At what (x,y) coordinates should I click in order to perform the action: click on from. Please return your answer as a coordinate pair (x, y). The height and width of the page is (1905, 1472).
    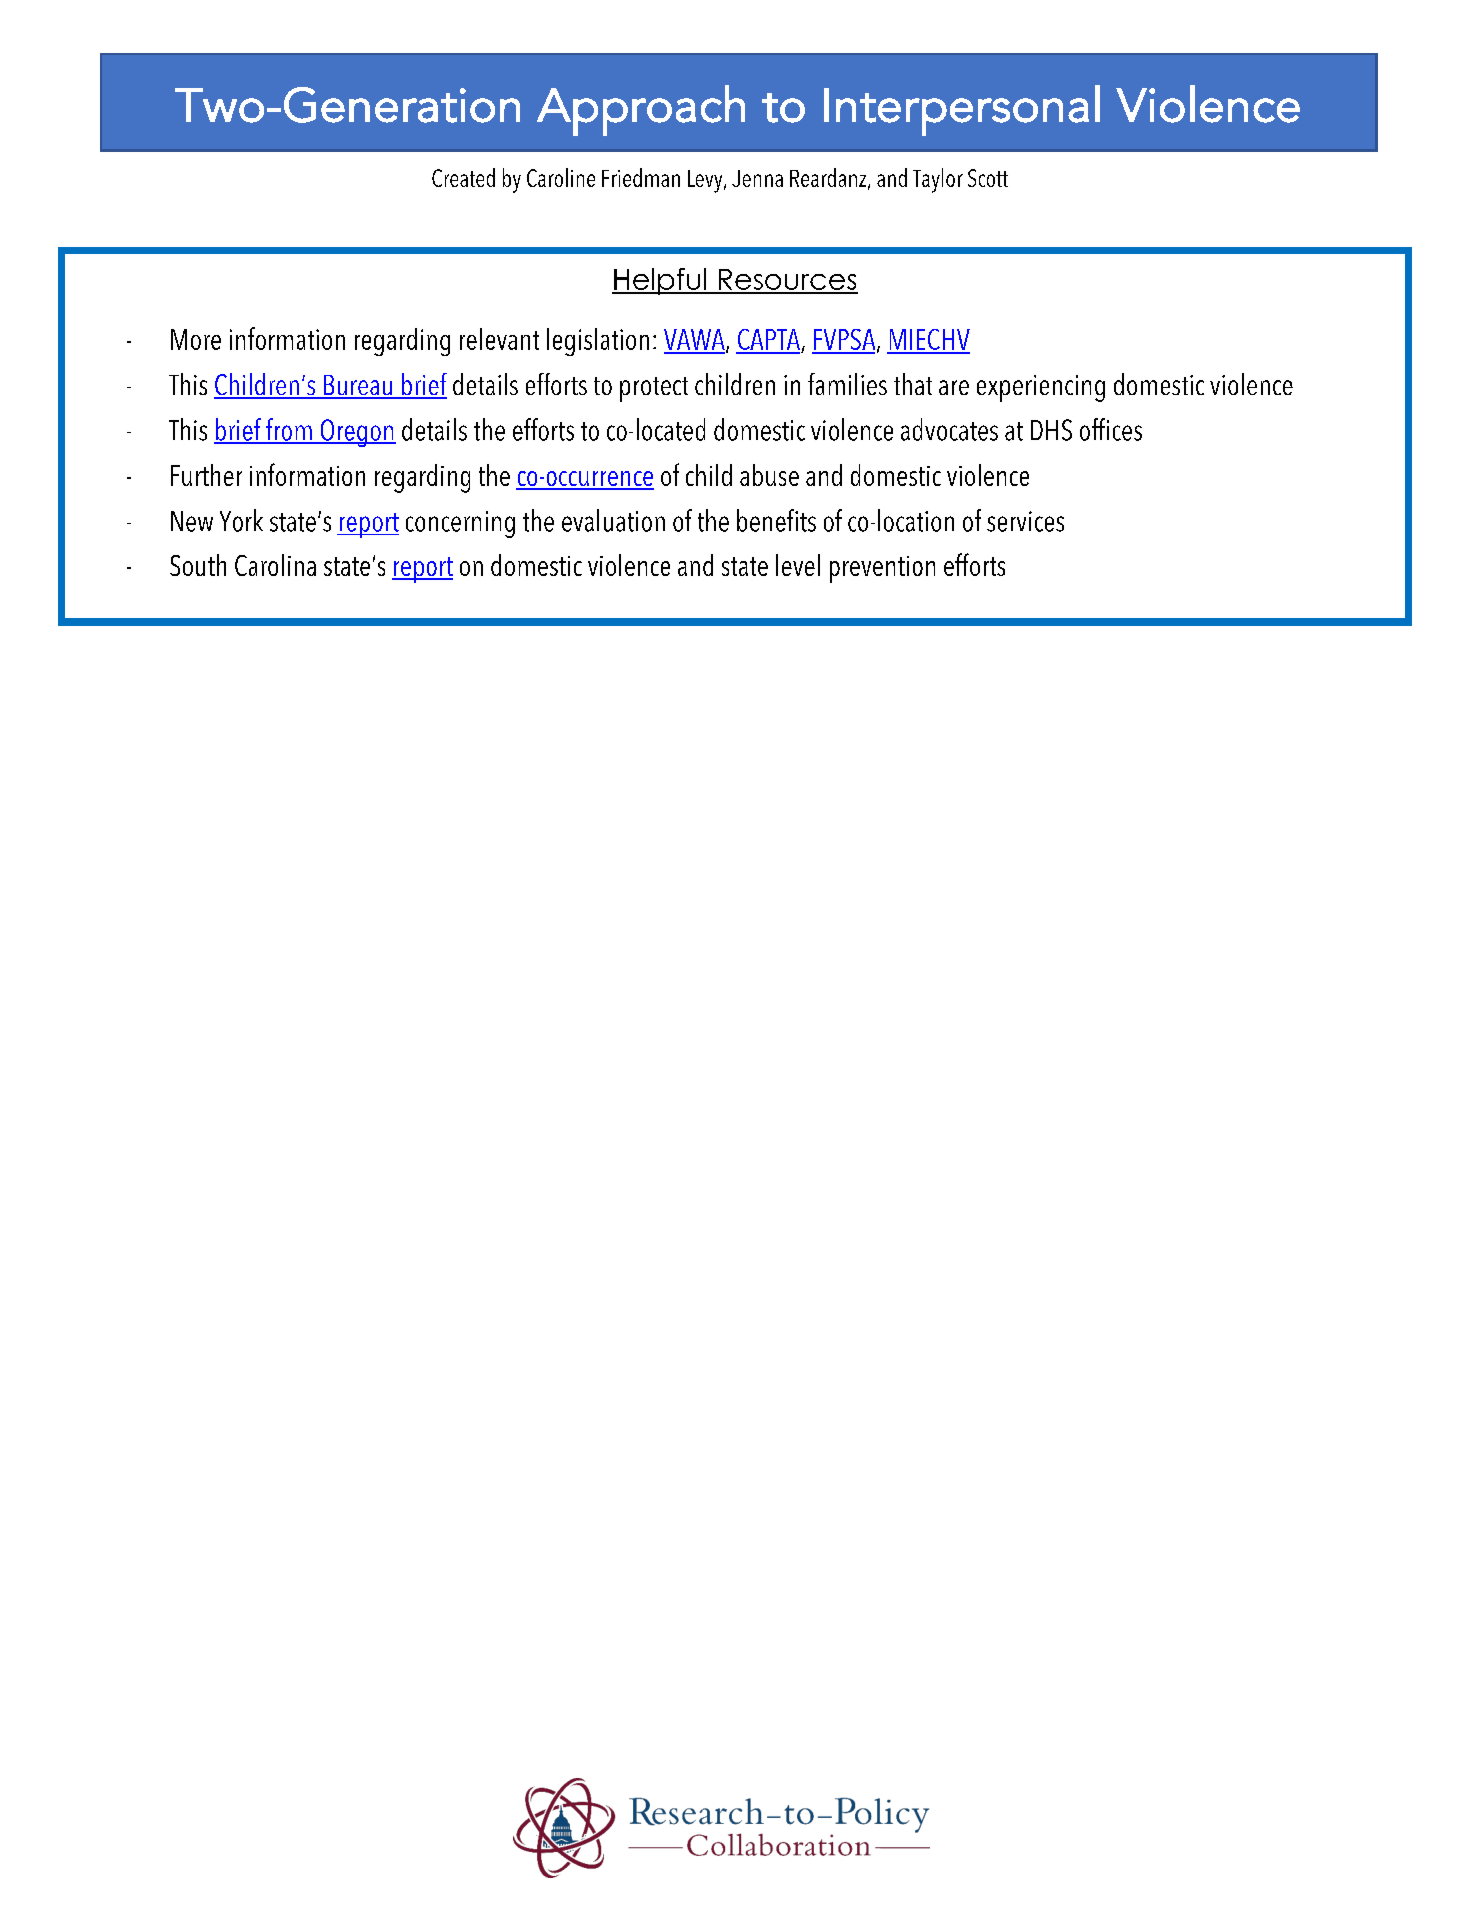
    Looking at the image, I should click on (289, 430).
